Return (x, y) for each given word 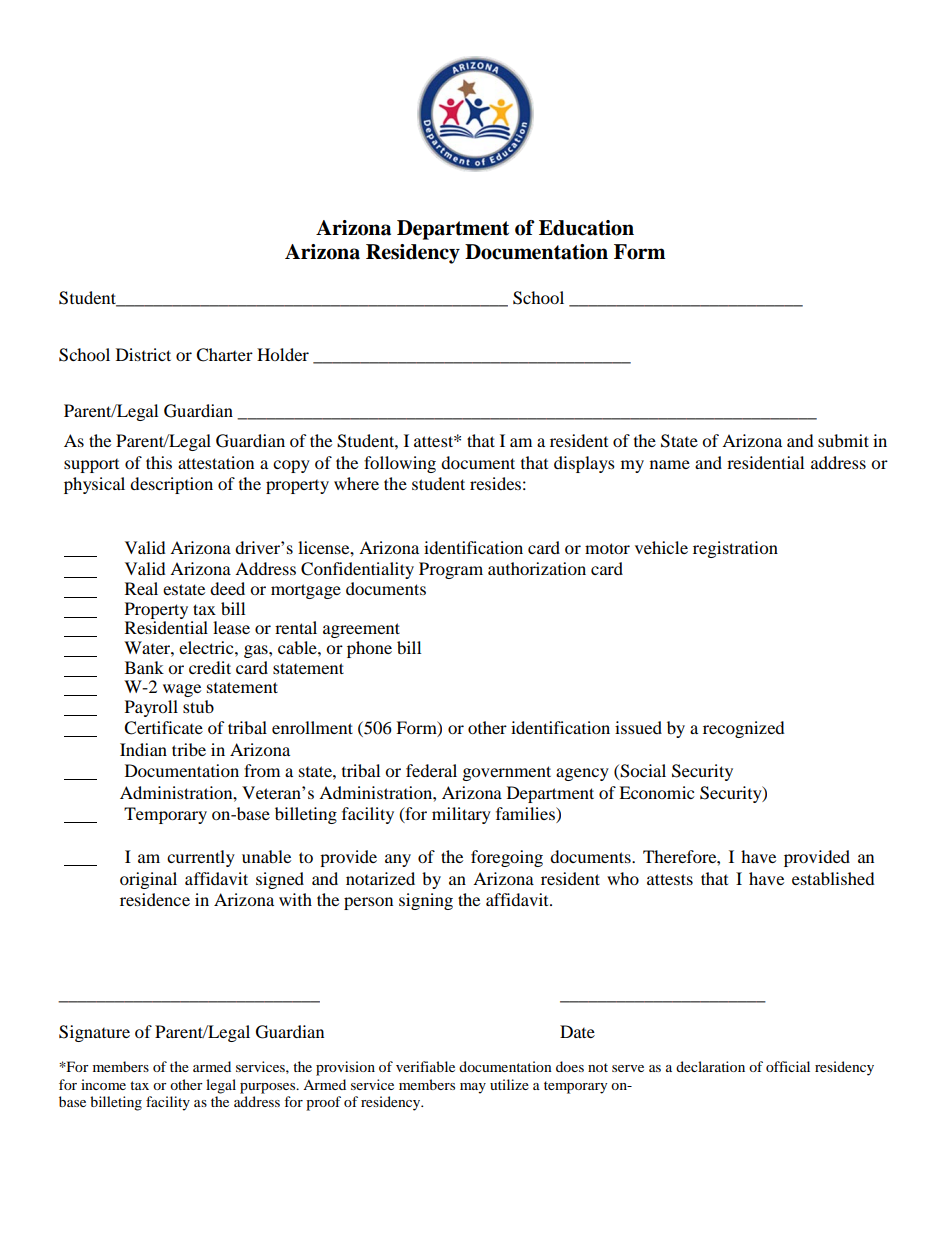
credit (210, 667)
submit (843, 440)
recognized (744, 729)
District (143, 354)
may (473, 1088)
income (103, 1084)
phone (369, 649)
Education (586, 228)
